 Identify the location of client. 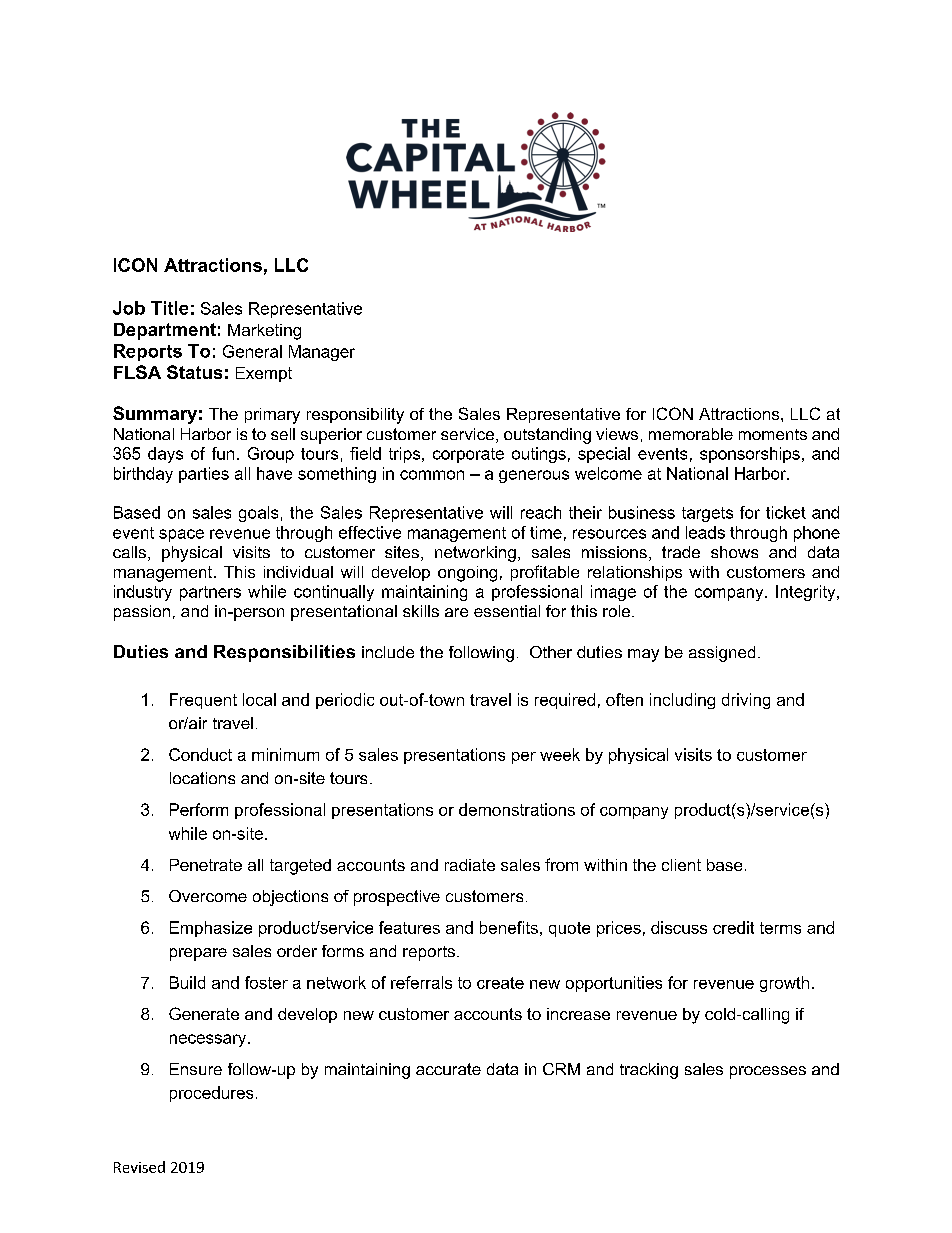
(681, 865).
